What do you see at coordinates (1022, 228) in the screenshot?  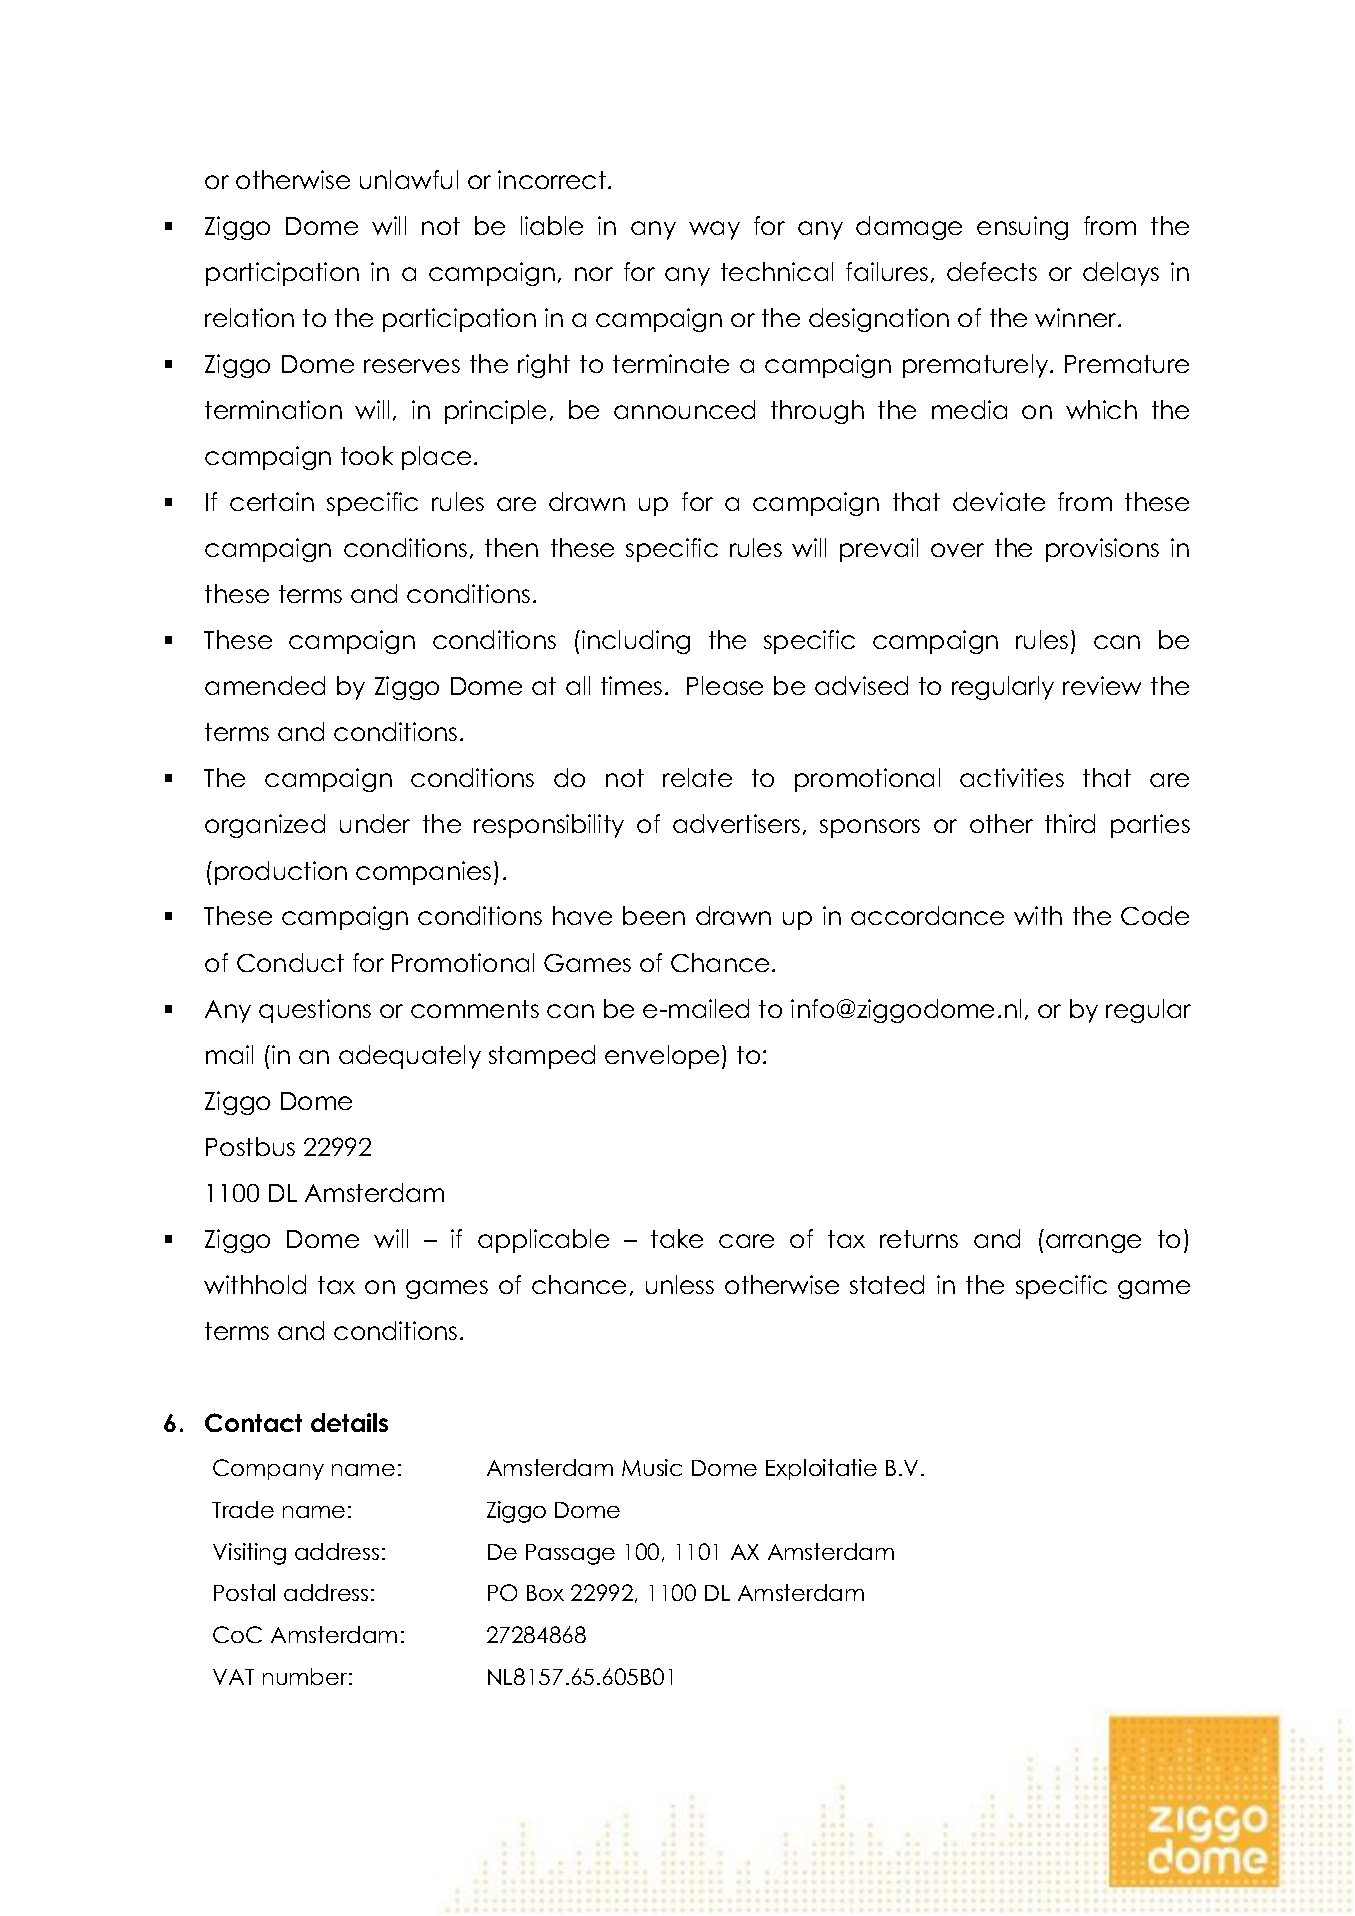 I see `ensuing` at bounding box center [1022, 228].
